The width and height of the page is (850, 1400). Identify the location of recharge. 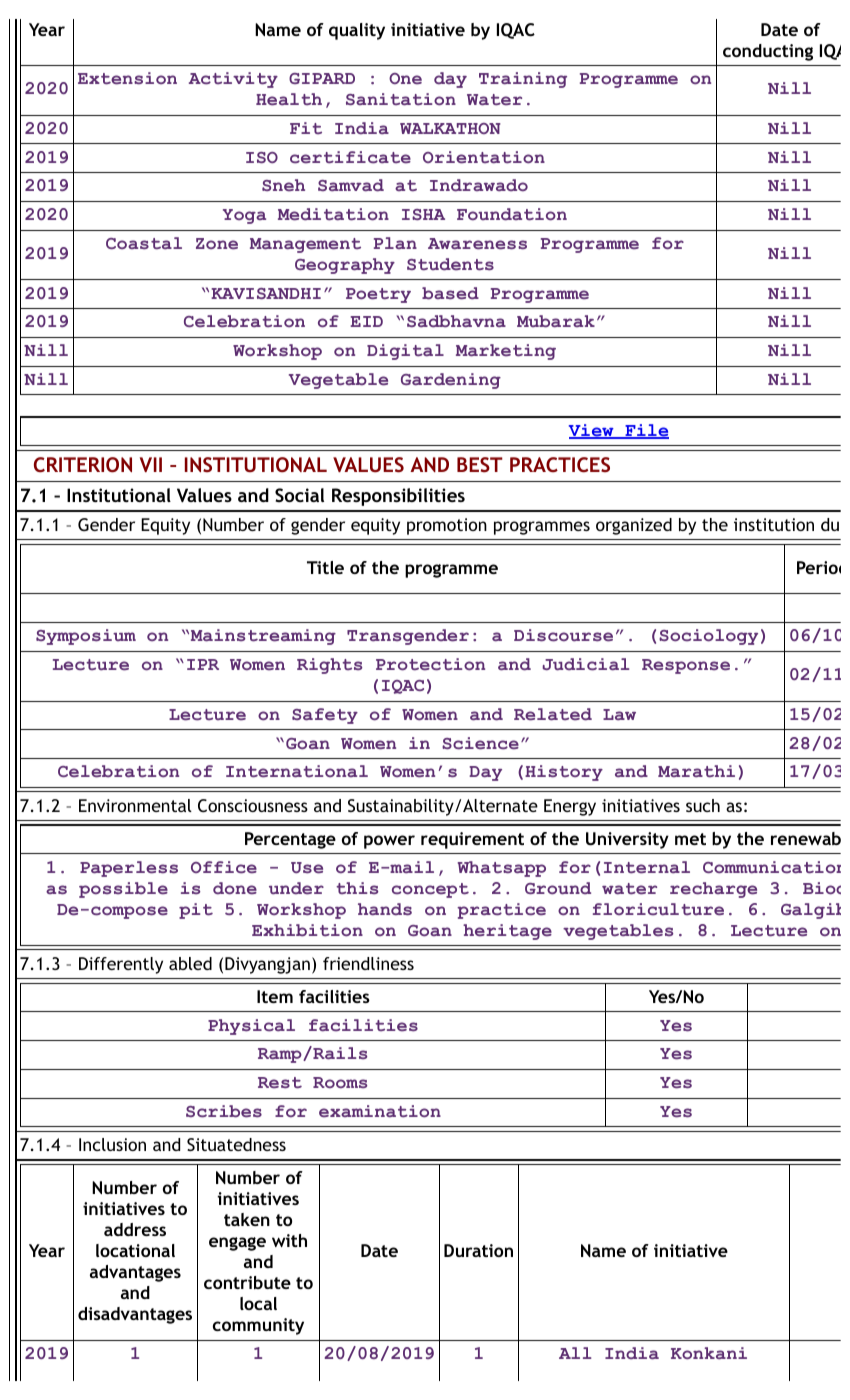
(713, 890).
